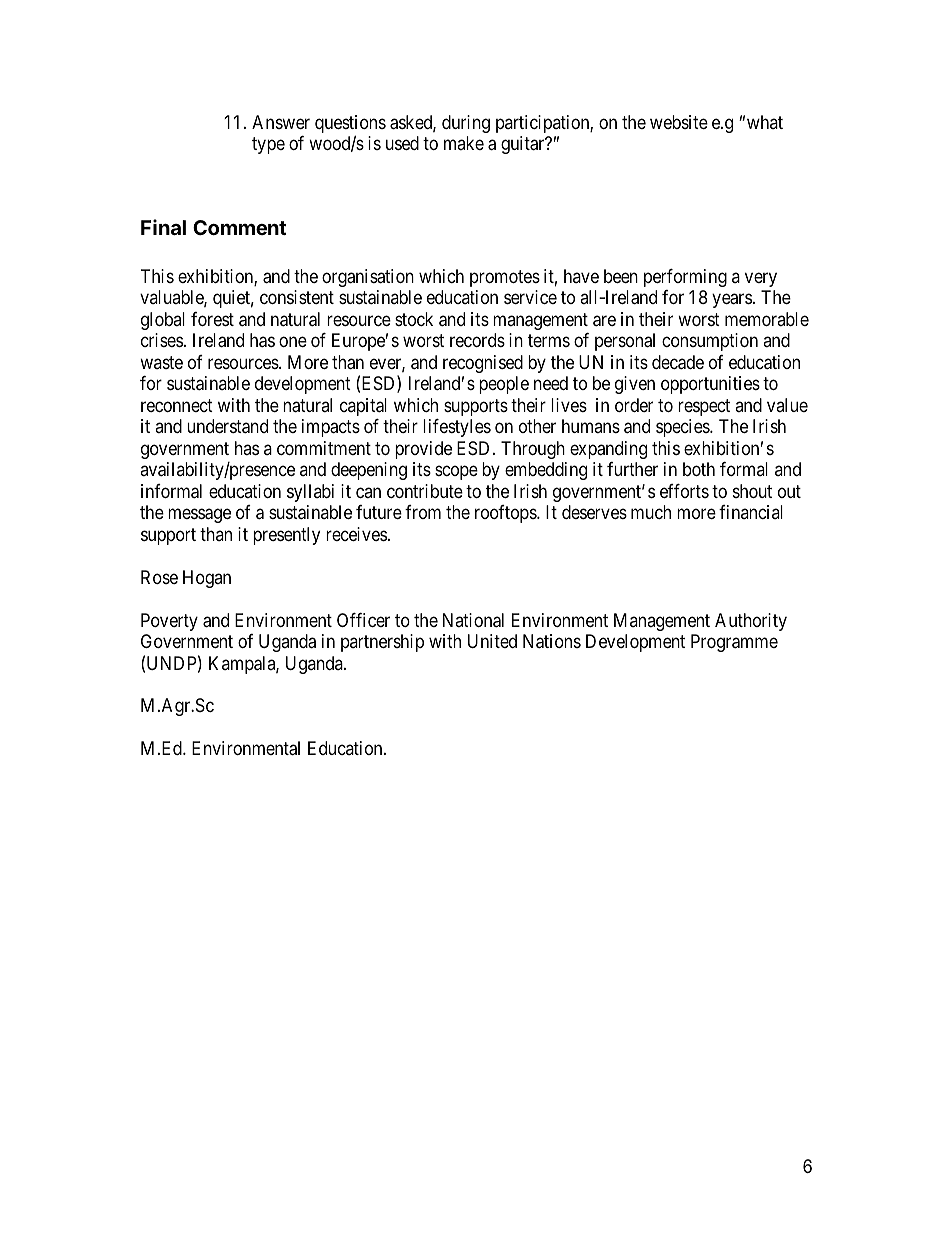 Image resolution: width=952 pixels, height=1233 pixels. I want to click on make, so click(464, 143).
